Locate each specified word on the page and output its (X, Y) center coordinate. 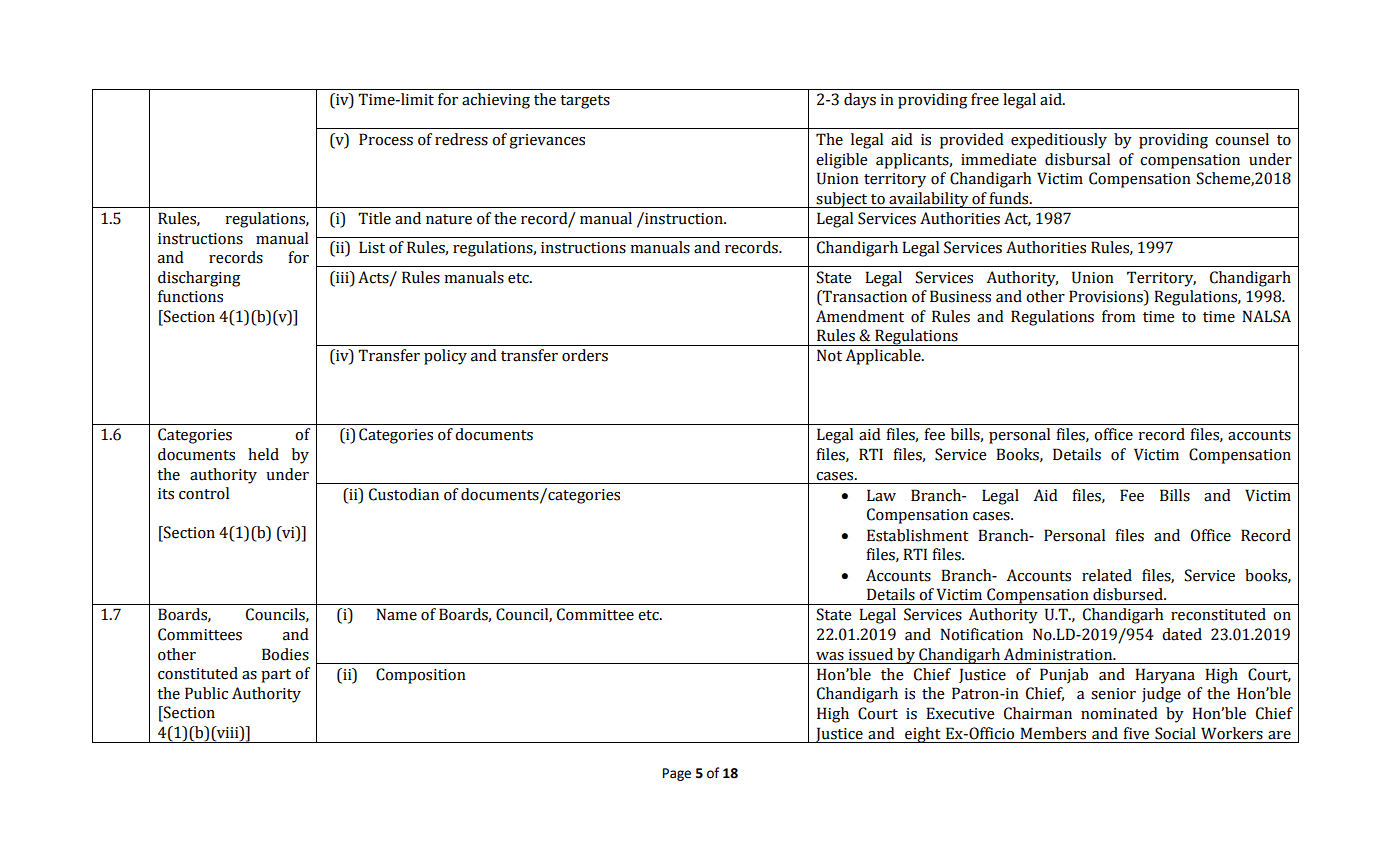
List (372, 247)
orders (585, 355)
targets (585, 102)
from (1118, 316)
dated (1182, 634)
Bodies (285, 654)
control (204, 493)
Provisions (1107, 297)
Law (881, 495)
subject (842, 200)
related (1107, 575)
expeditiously (1059, 141)
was (830, 656)
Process (386, 139)
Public (206, 693)
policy (445, 357)
